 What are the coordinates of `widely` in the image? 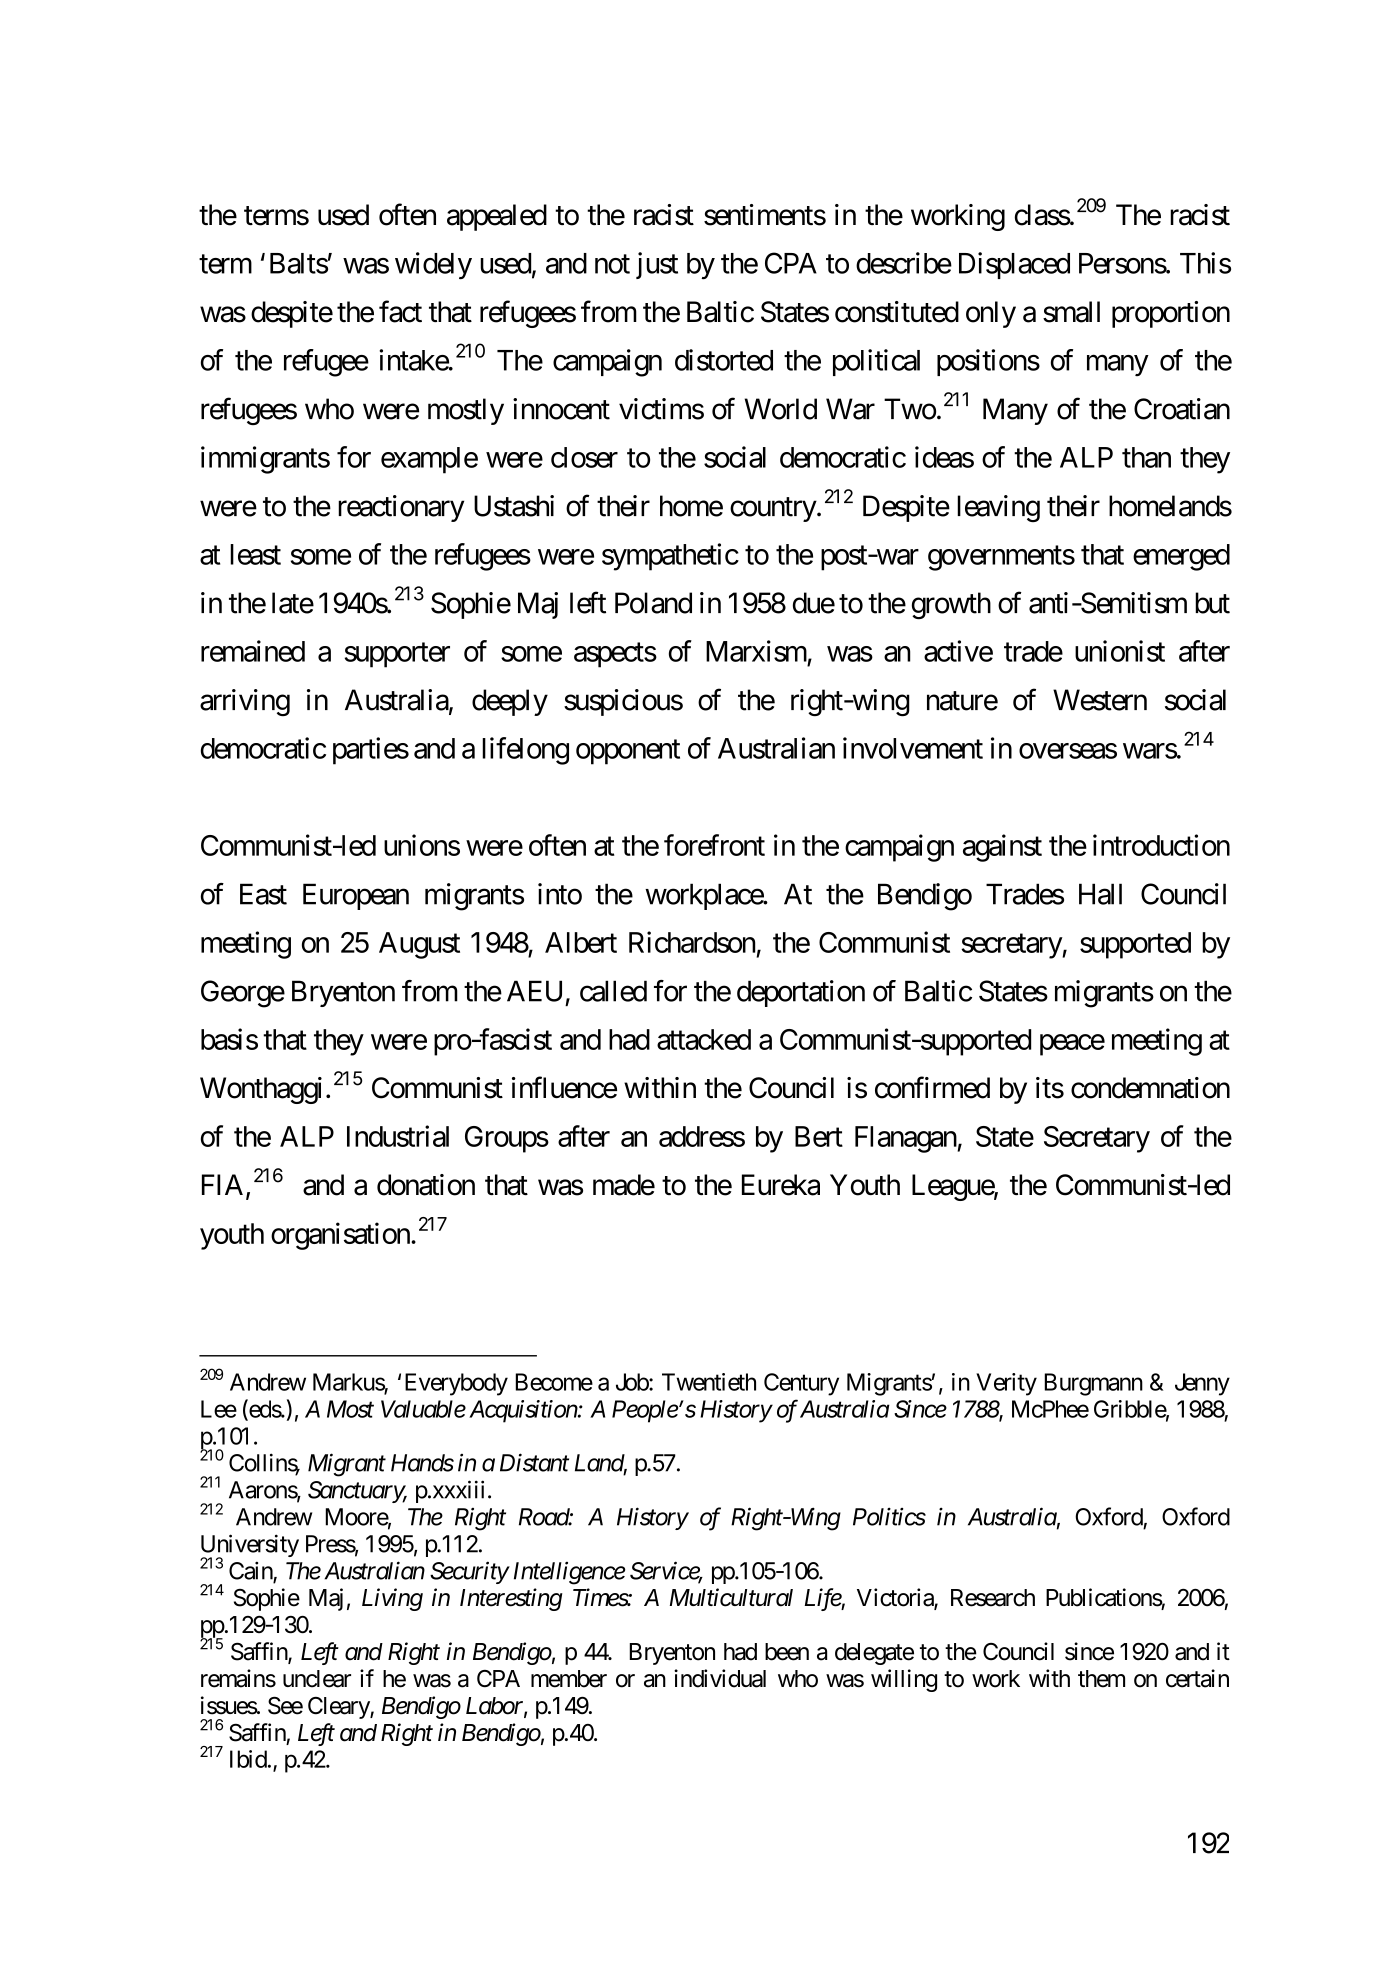 It's located at (433, 266).
